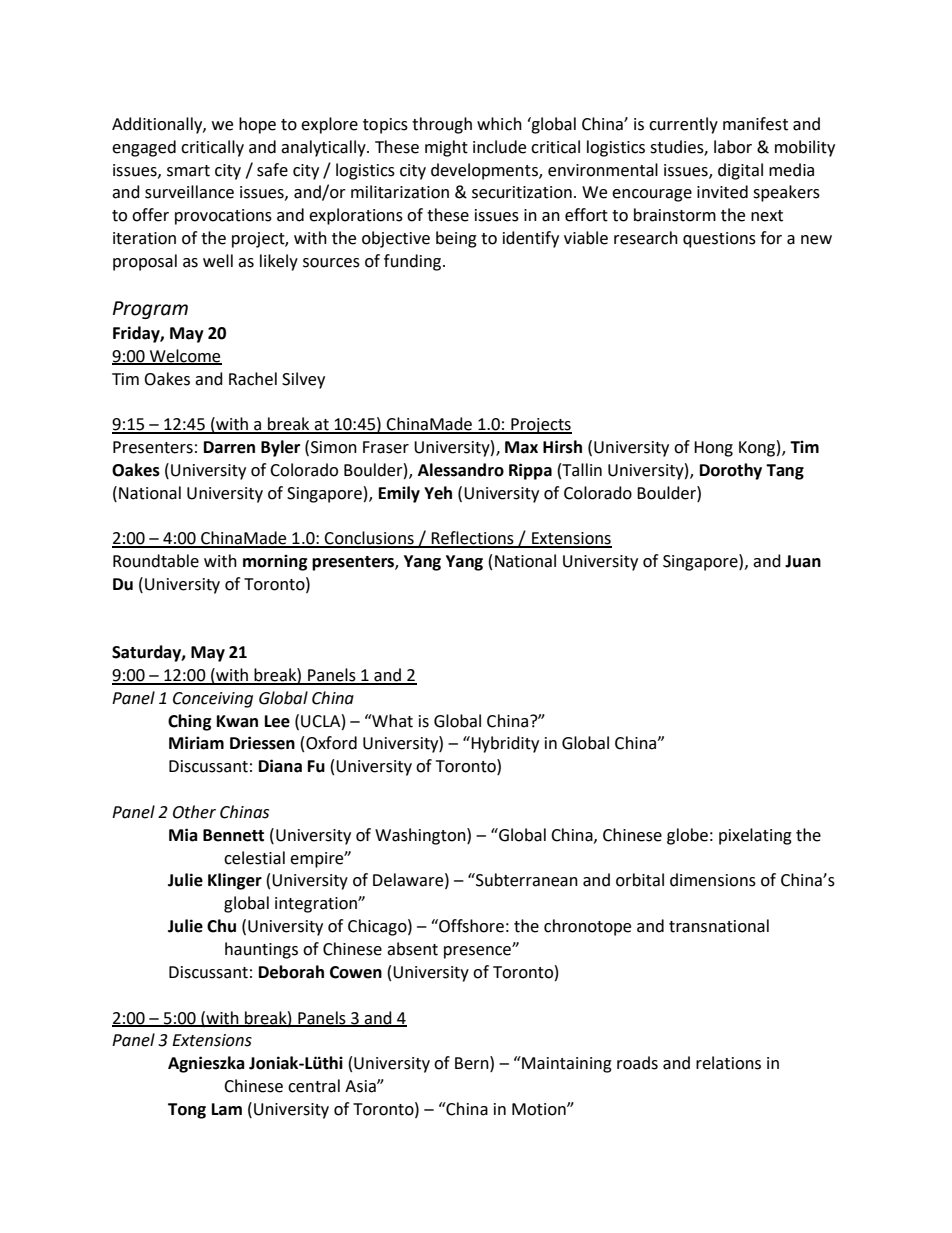 The width and height of the screenshot is (952, 1233). I want to click on Rachel, so click(253, 379).
